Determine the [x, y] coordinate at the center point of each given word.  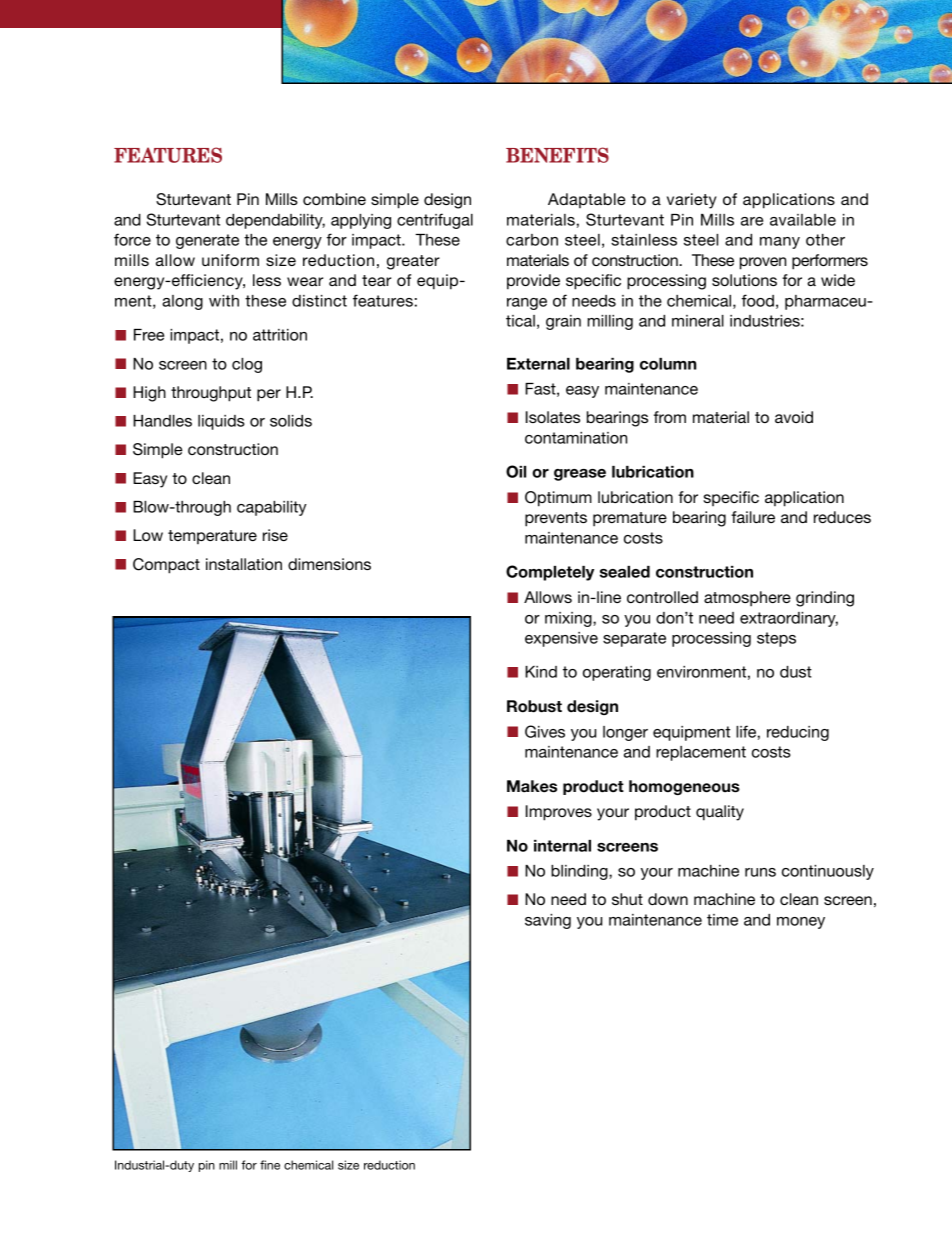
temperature [212, 537]
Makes [532, 786]
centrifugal [435, 221]
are [752, 221]
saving [548, 921]
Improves [559, 813]
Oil [516, 471]
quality [720, 813]
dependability [275, 221]
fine [270, 1165]
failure [753, 517]
